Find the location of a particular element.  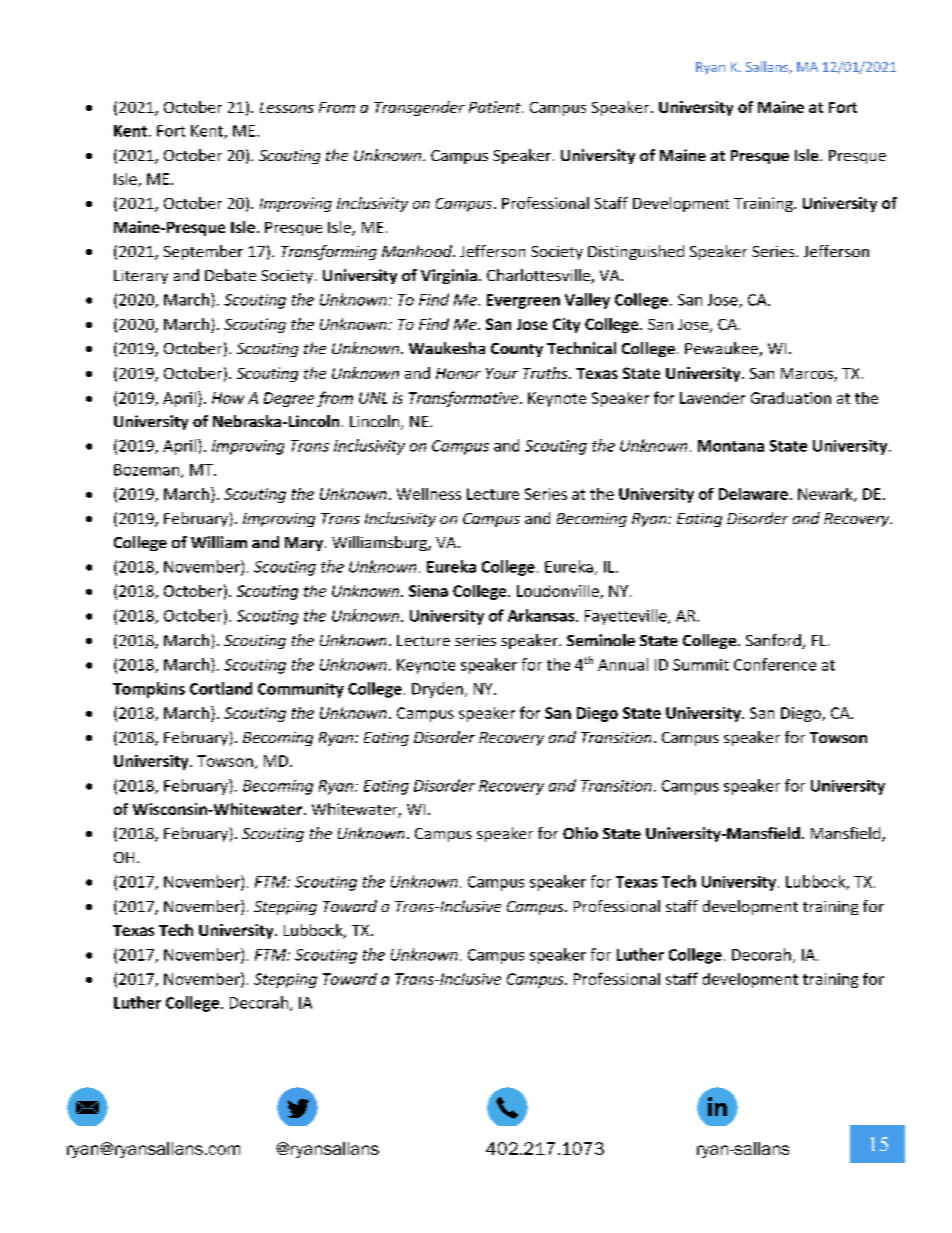

Arkansas is located at coordinates (542, 615).
